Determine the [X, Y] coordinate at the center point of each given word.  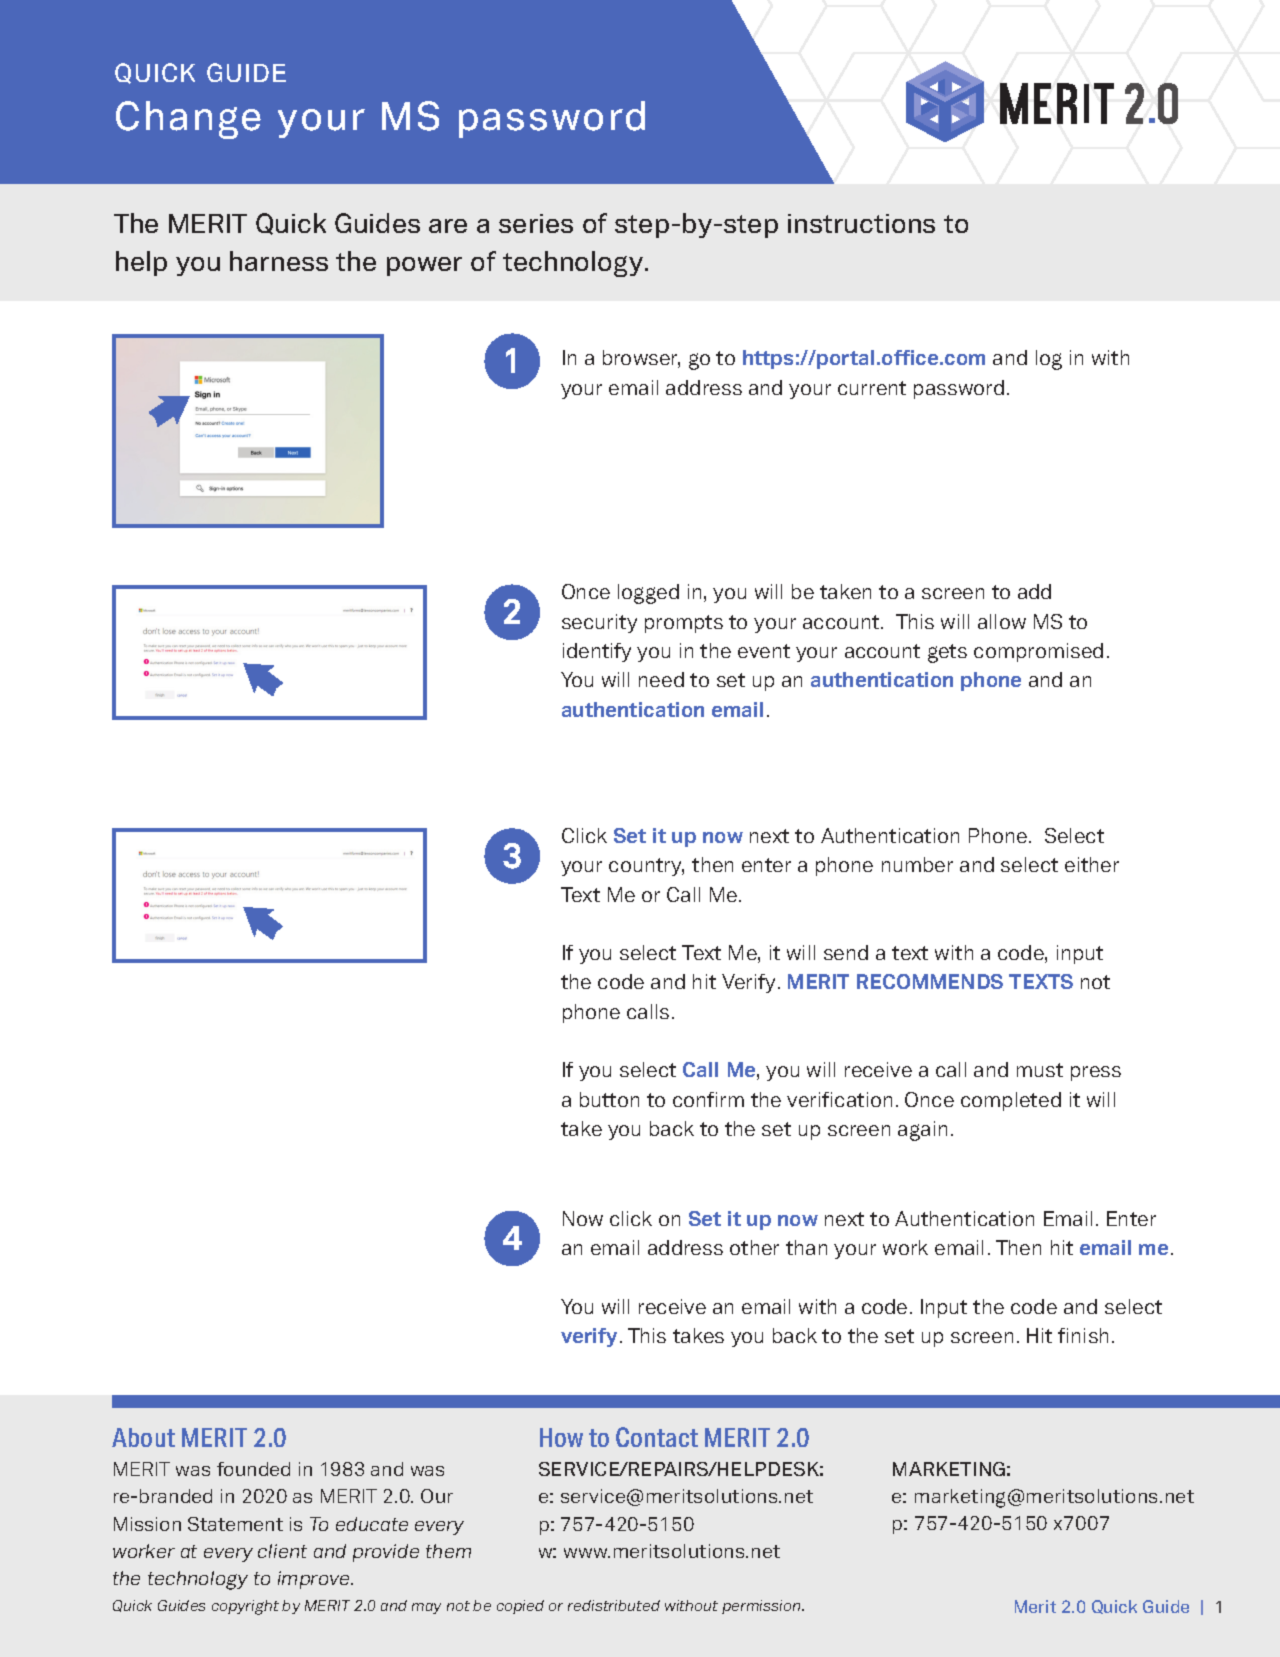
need [661, 679]
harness [279, 261]
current [872, 388]
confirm [708, 1099]
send [846, 952]
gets [947, 653]
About [143, 1437]
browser [641, 359]
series [536, 223]
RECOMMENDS [930, 981]
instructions [861, 223]
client [282, 1551]
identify [597, 652]
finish [1083, 1335]
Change [188, 120]
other [754, 1247]
